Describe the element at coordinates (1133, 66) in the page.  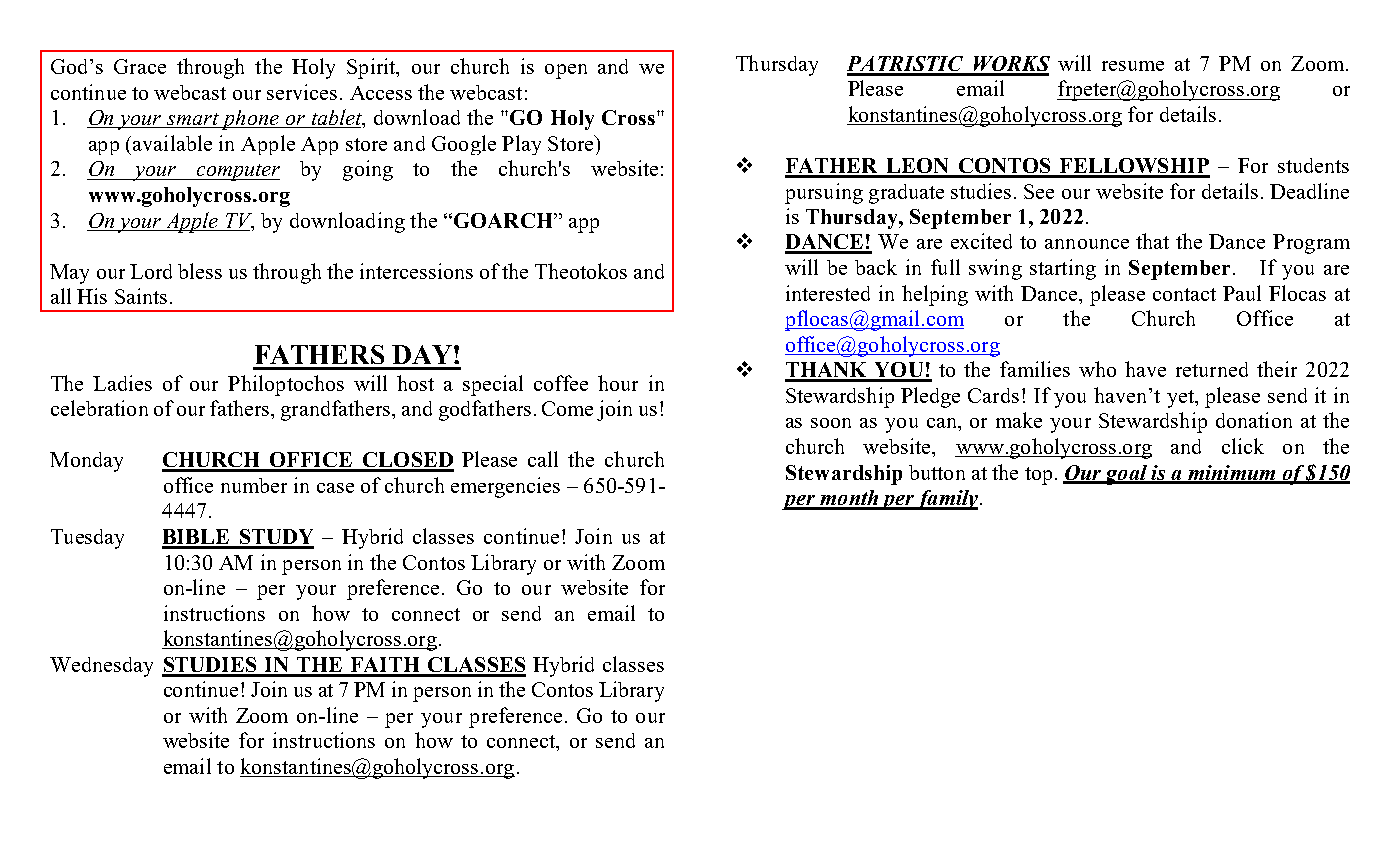
I see `resume` at that location.
